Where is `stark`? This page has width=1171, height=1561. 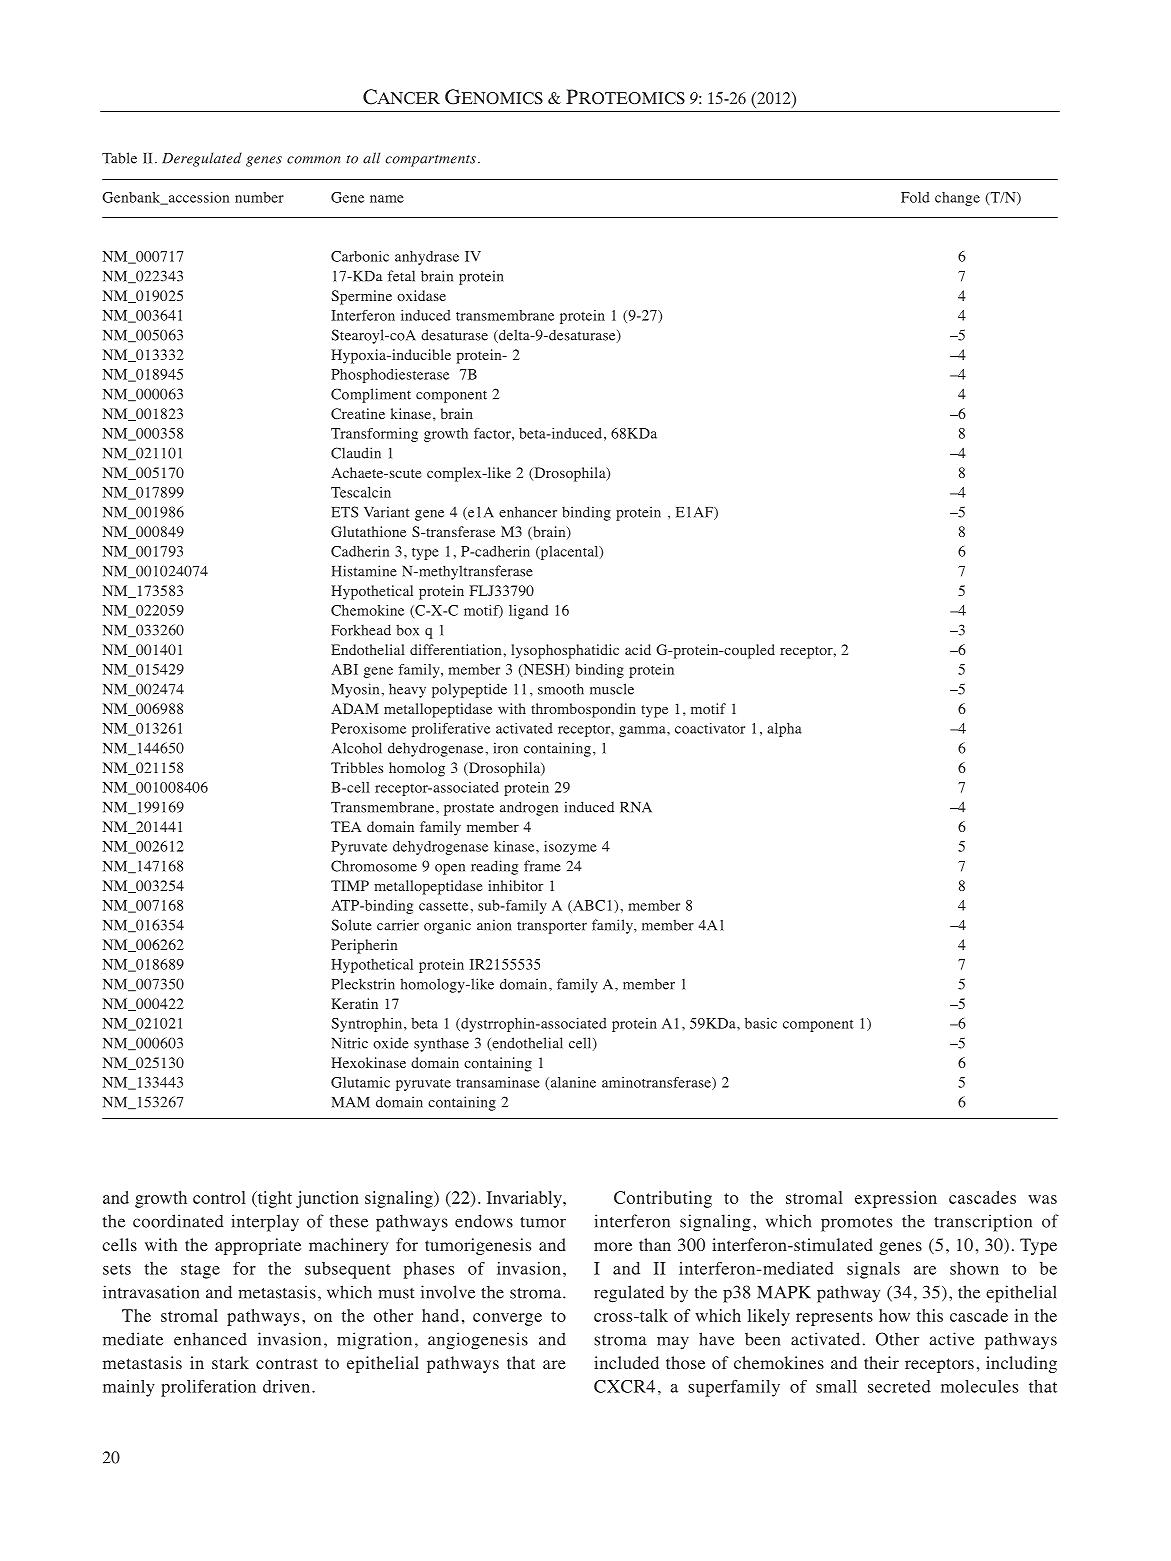
stark is located at coordinates (230, 1362).
